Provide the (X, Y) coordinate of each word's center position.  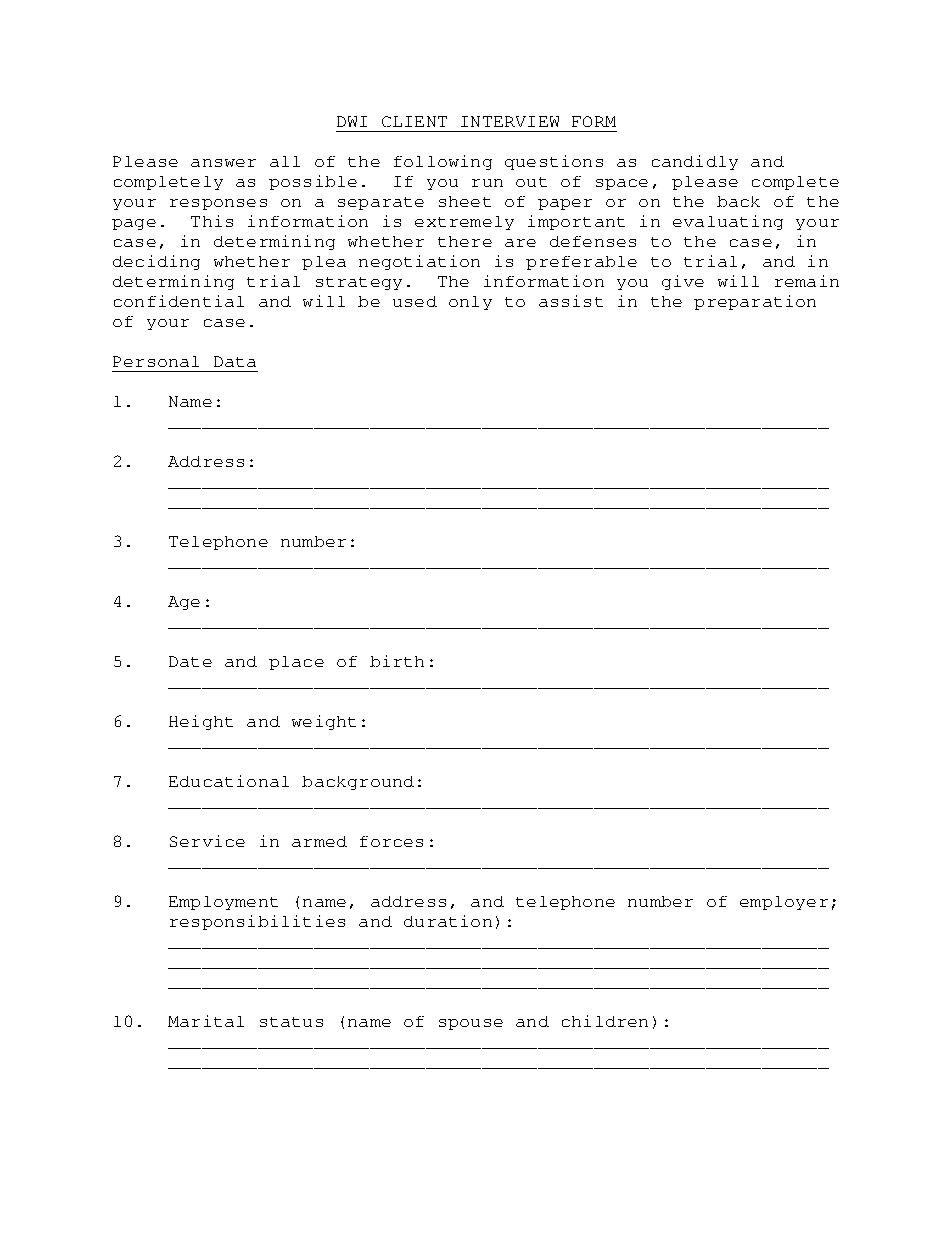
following (443, 162)
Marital (206, 1021)
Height (201, 722)
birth (397, 661)
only (470, 303)
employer (784, 903)
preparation (755, 302)
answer (223, 163)
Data (235, 361)
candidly (695, 162)
